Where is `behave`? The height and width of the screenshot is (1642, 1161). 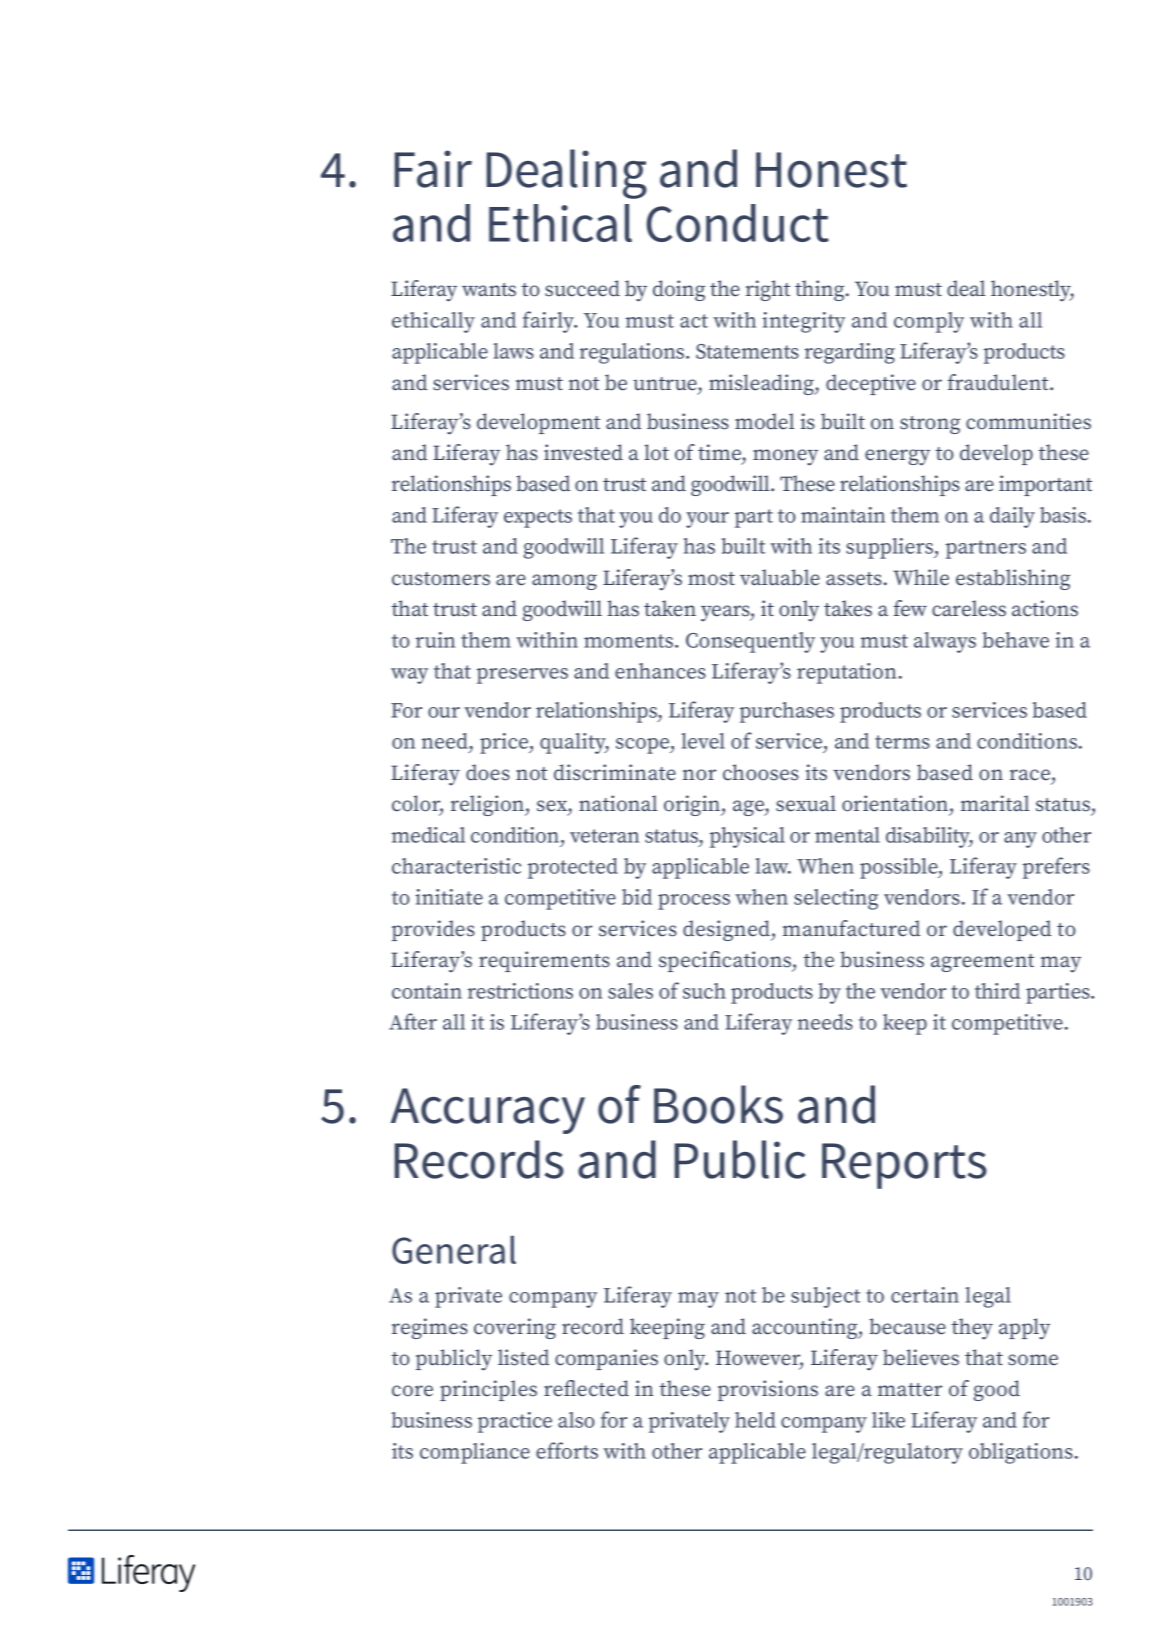
behave is located at coordinates (1015, 640).
